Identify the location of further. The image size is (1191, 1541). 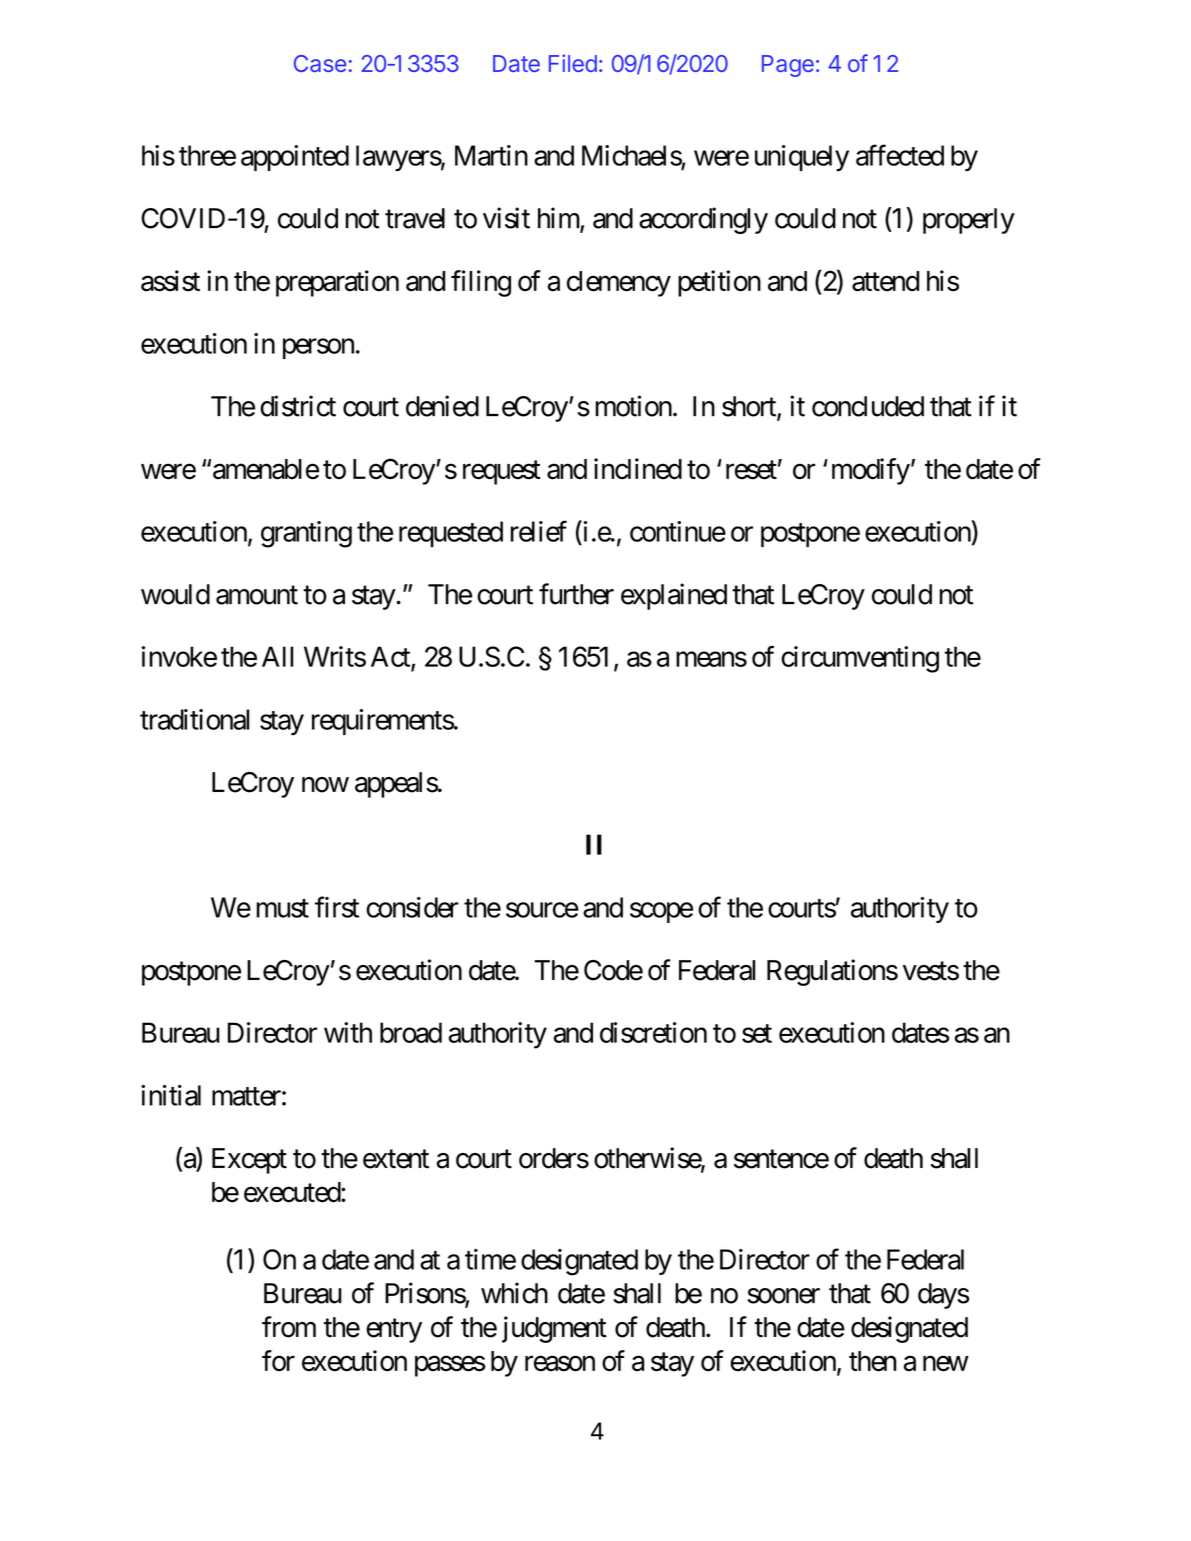
(576, 594).
